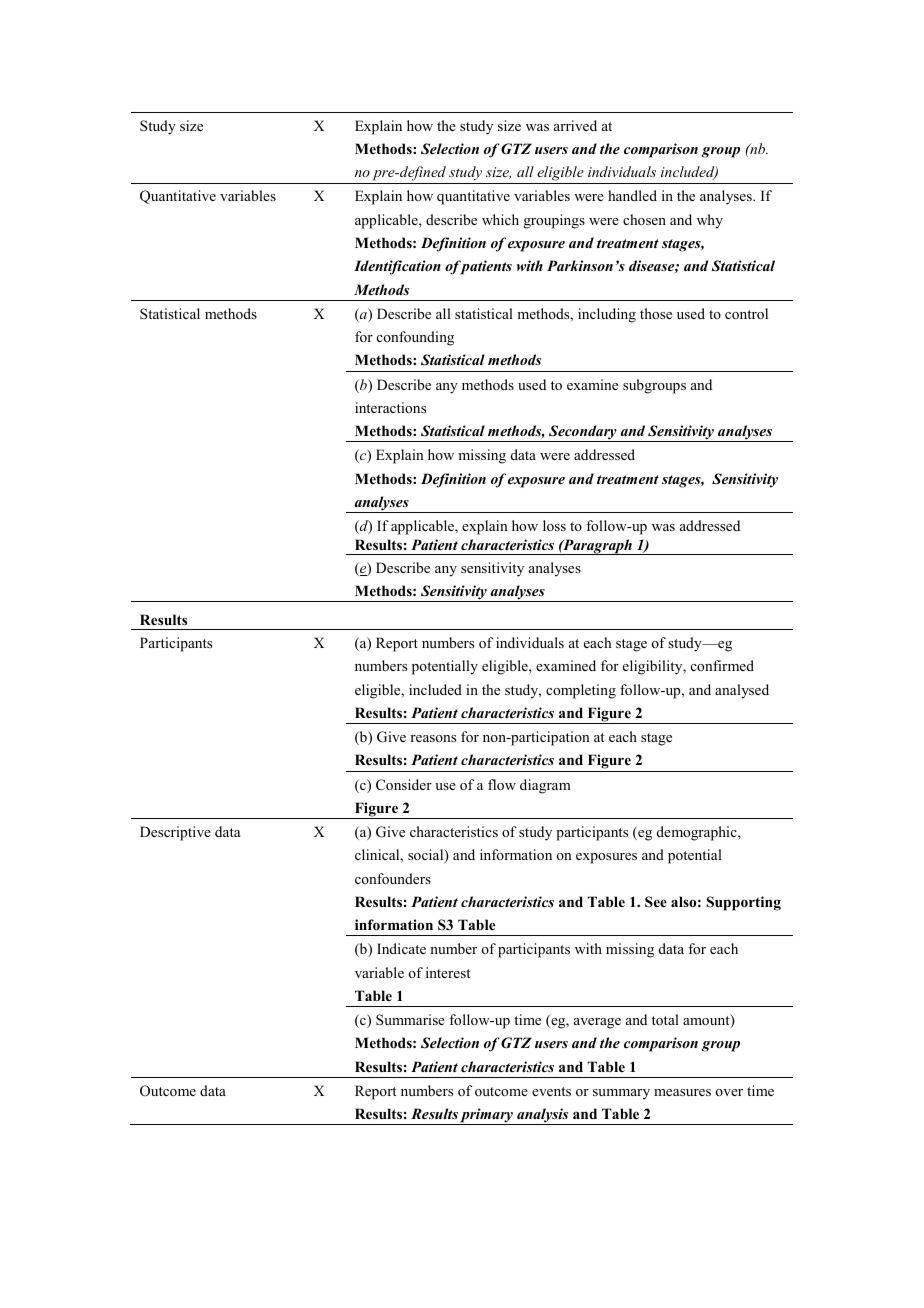  I want to click on Summarise, so click(410, 1019).
